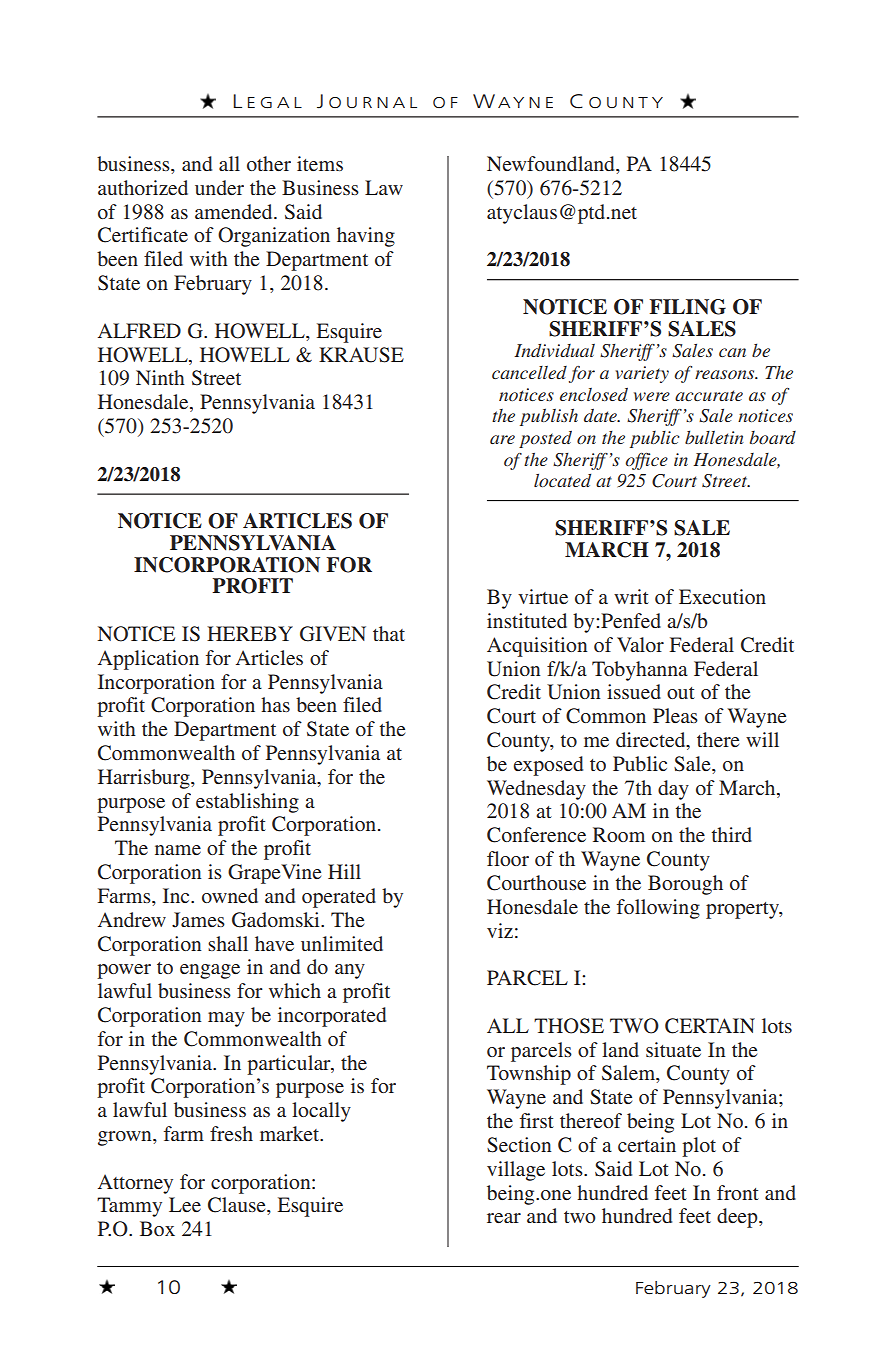  What do you see at coordinates (160, 377) in the screenshot?
I see `Ninth` at bounding box center [160, 377].
